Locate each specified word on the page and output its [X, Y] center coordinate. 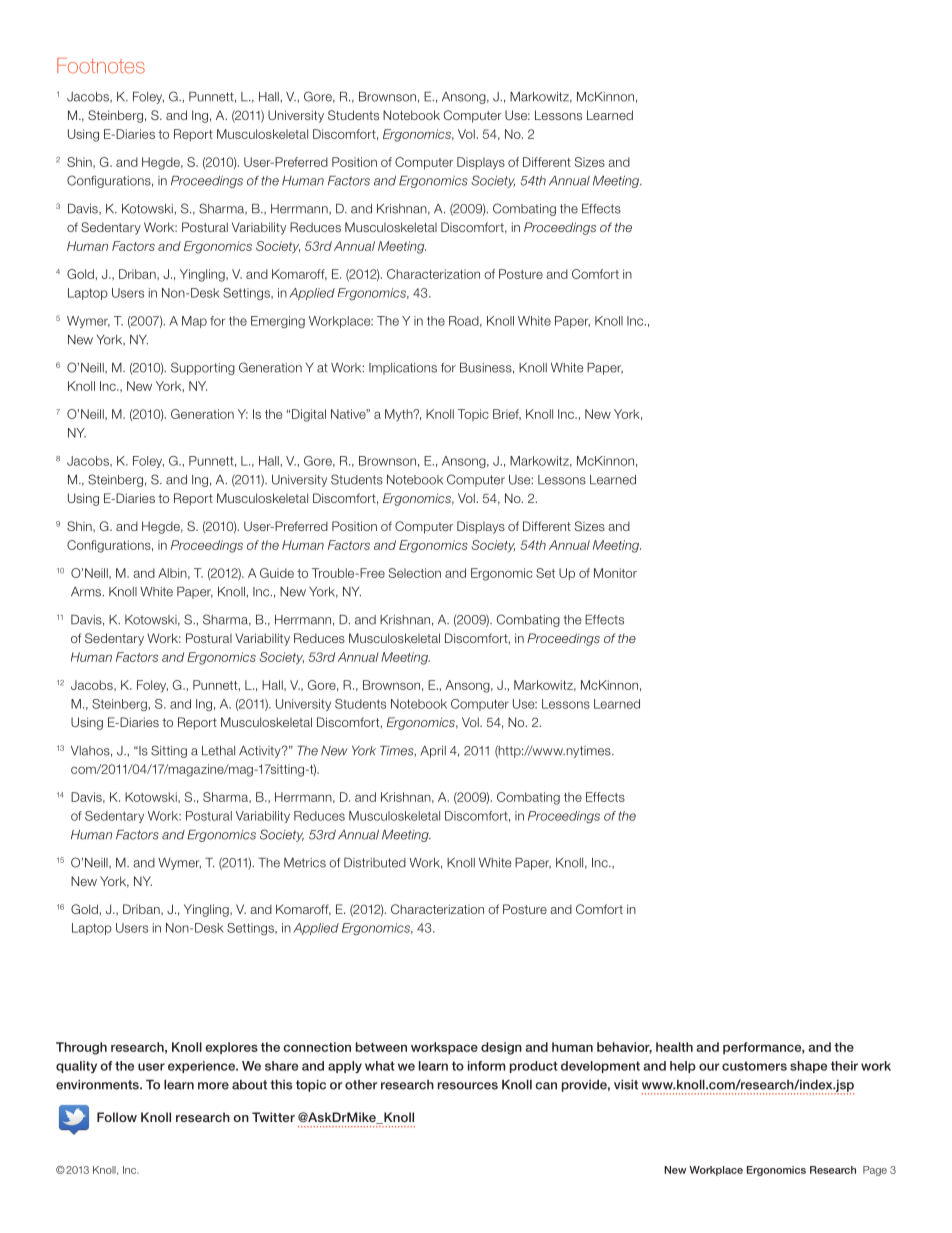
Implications [403, 369]
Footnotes [101, 66]
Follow [117, 1117]
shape [808, 1067]
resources [468, 1086]
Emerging [278, 322]
